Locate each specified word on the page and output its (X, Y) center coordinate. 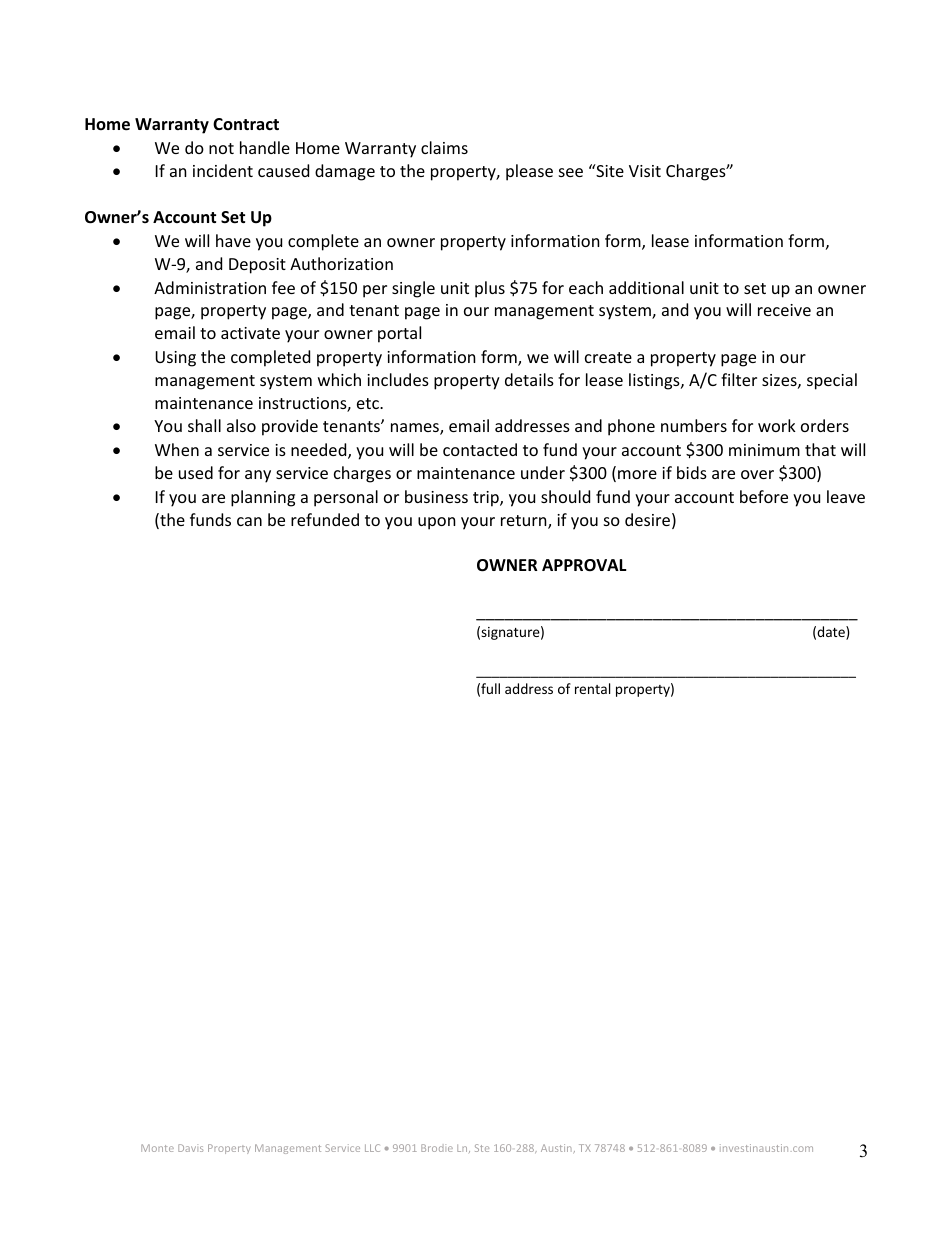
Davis (190, 1148)
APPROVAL (584, 565)
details (529, 379)
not (221, 148)
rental (592, 688)
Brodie (437, 1148)
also (241, 425)
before (764, 496)
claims (444, 147)
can (249, 521)
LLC (372, 1148)
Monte (157, 1148)
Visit (645, 171)
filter (739, 379)
